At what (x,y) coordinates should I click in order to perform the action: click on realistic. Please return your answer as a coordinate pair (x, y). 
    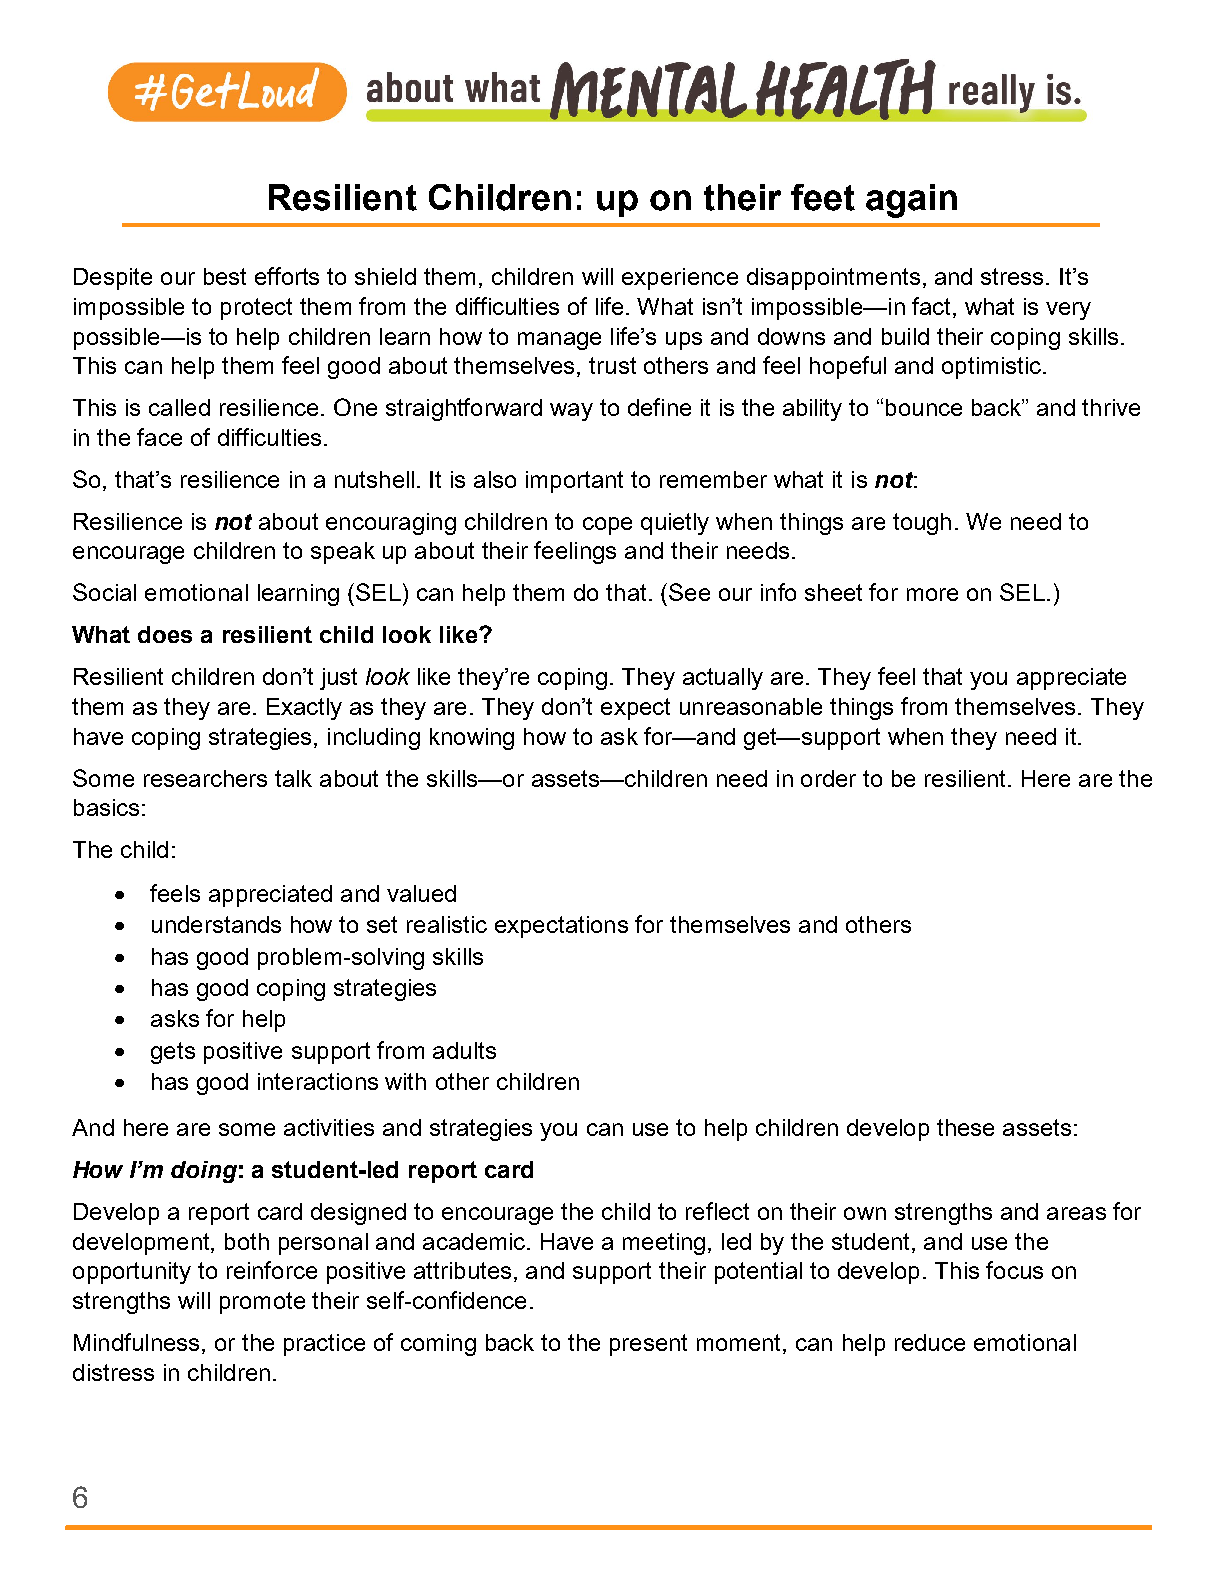
    Looking at the image, I should click on (447, 924).
